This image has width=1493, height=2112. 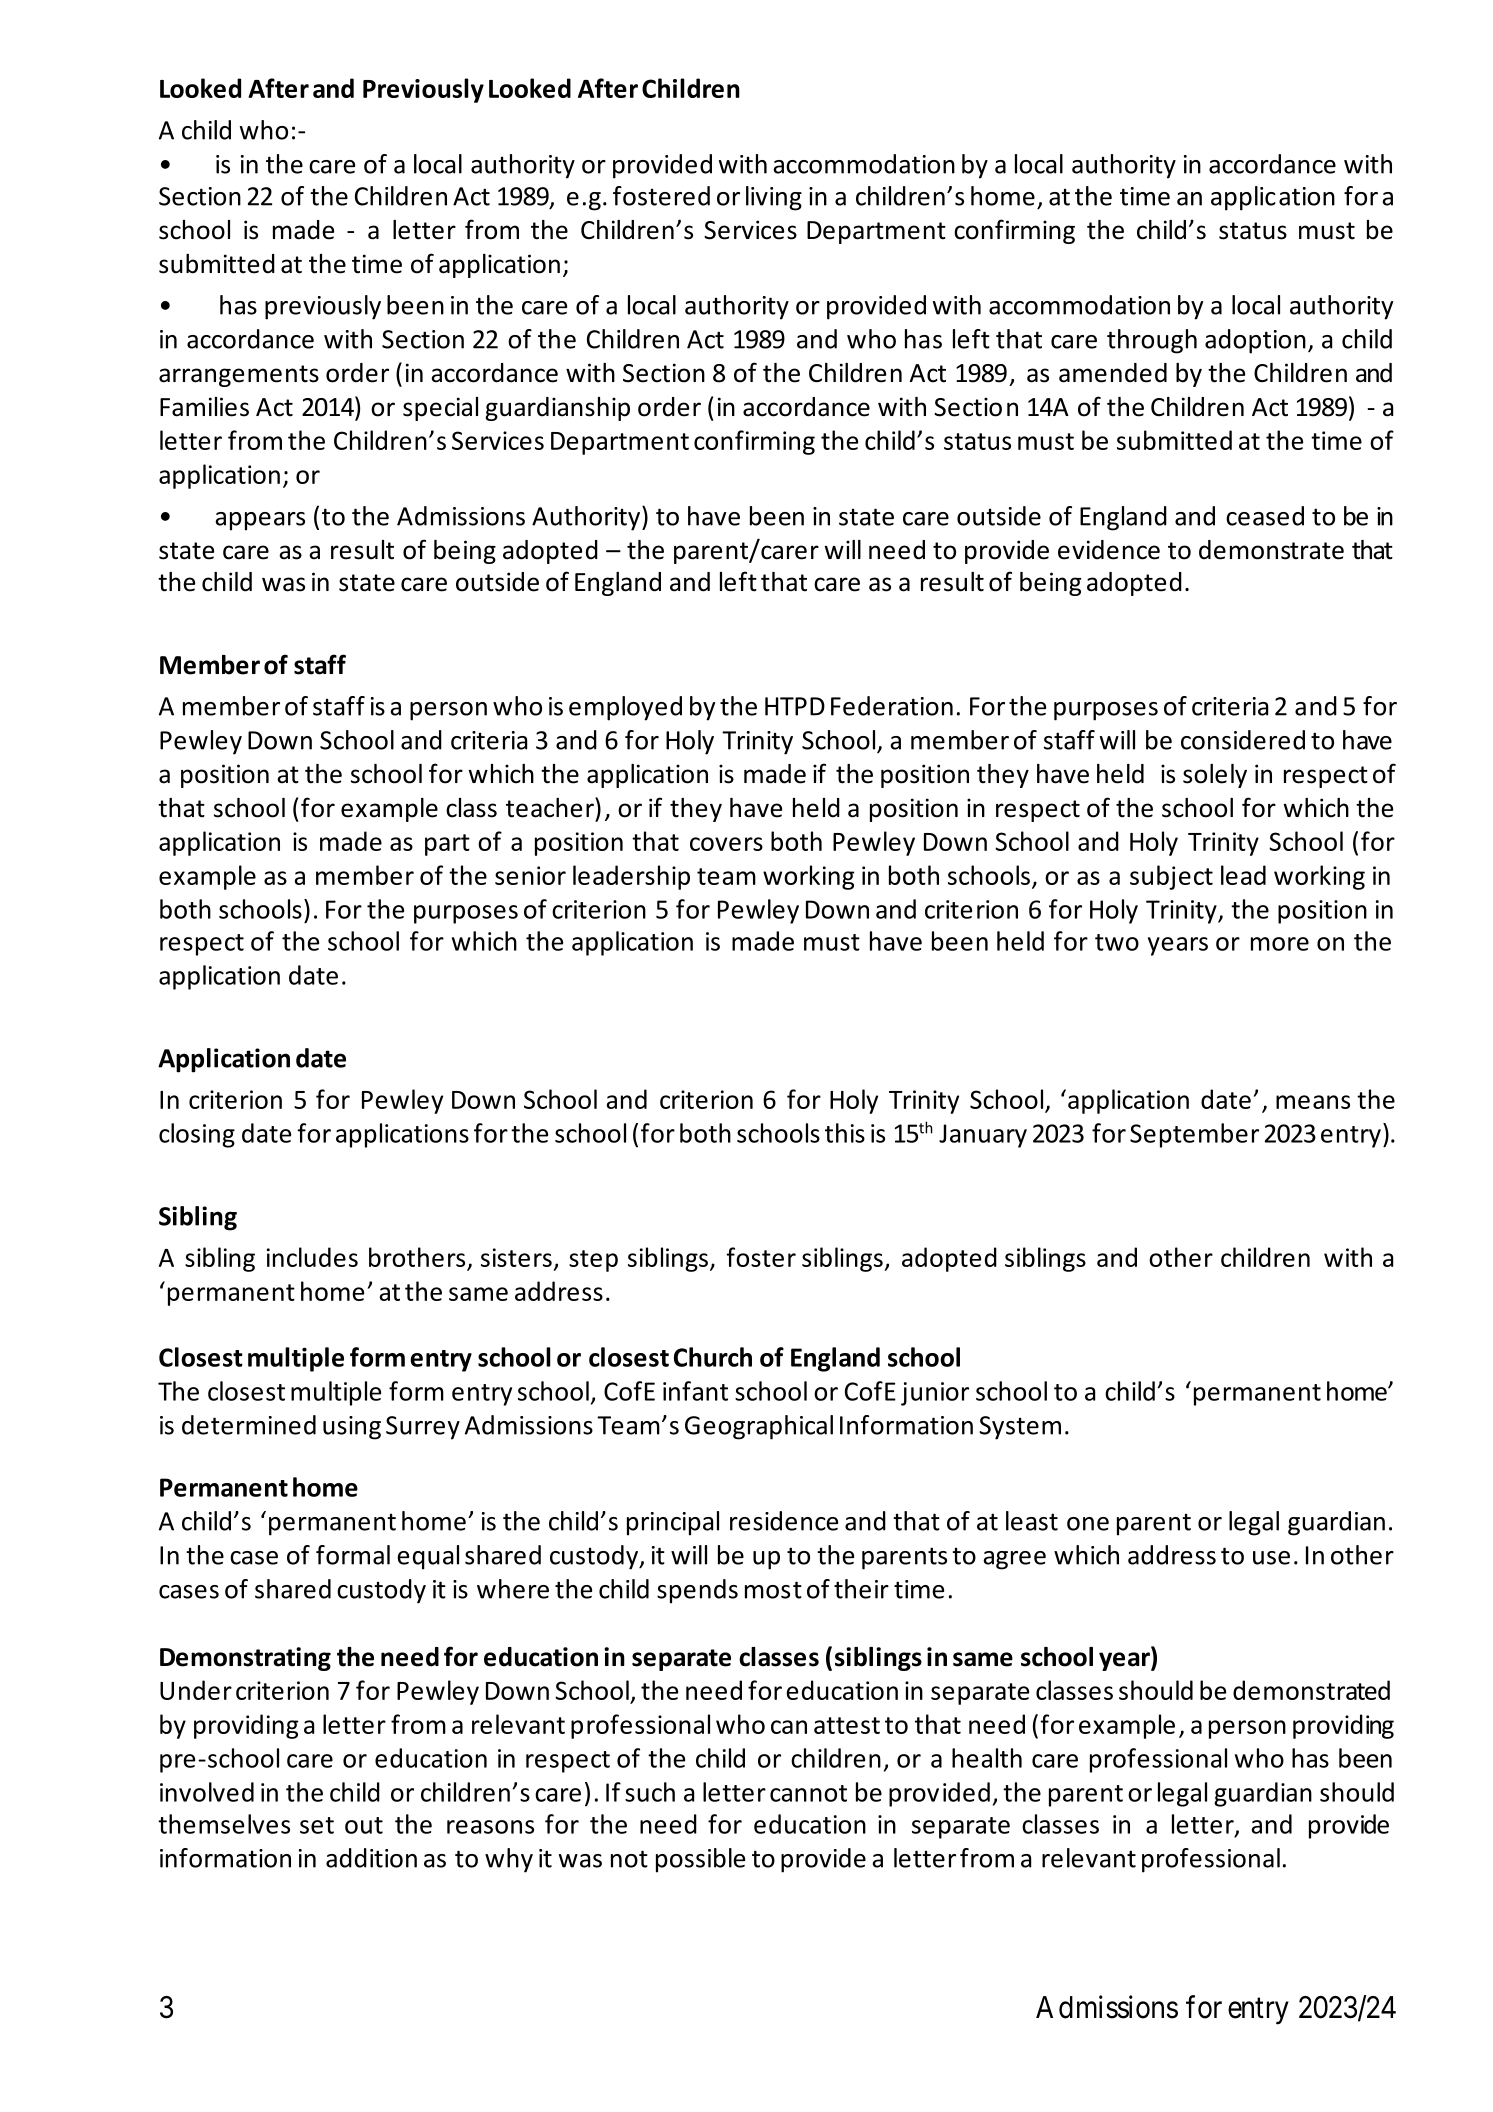 What do you see at coordinates (1152, 341) in the image?
I see `through` at bounding box center [1152, 341].
